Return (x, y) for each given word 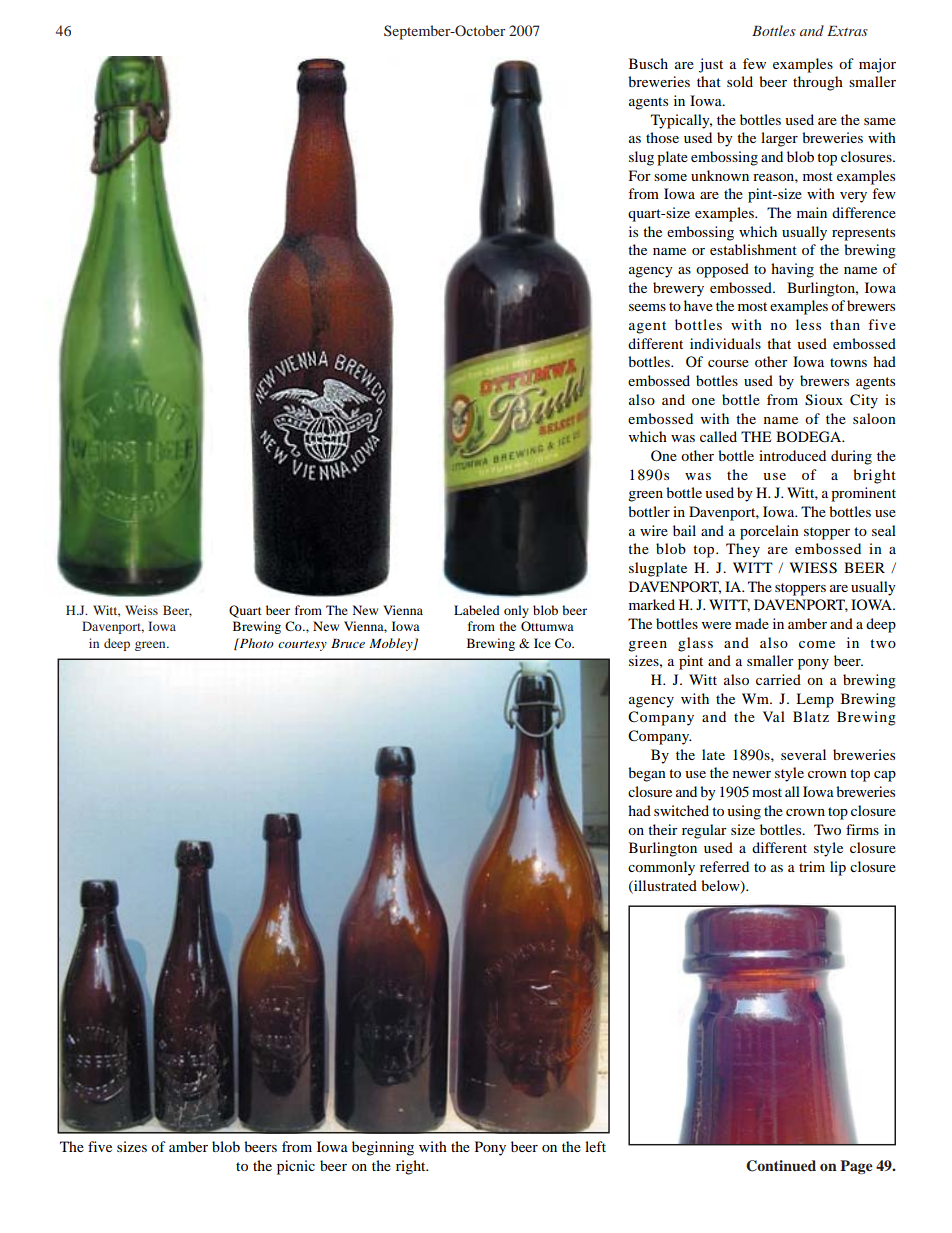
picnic (296, 1167)
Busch (648, 63)
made (752, 623)
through (818, 83)
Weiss (141, 610)
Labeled (477, 610)
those (662, 137)
